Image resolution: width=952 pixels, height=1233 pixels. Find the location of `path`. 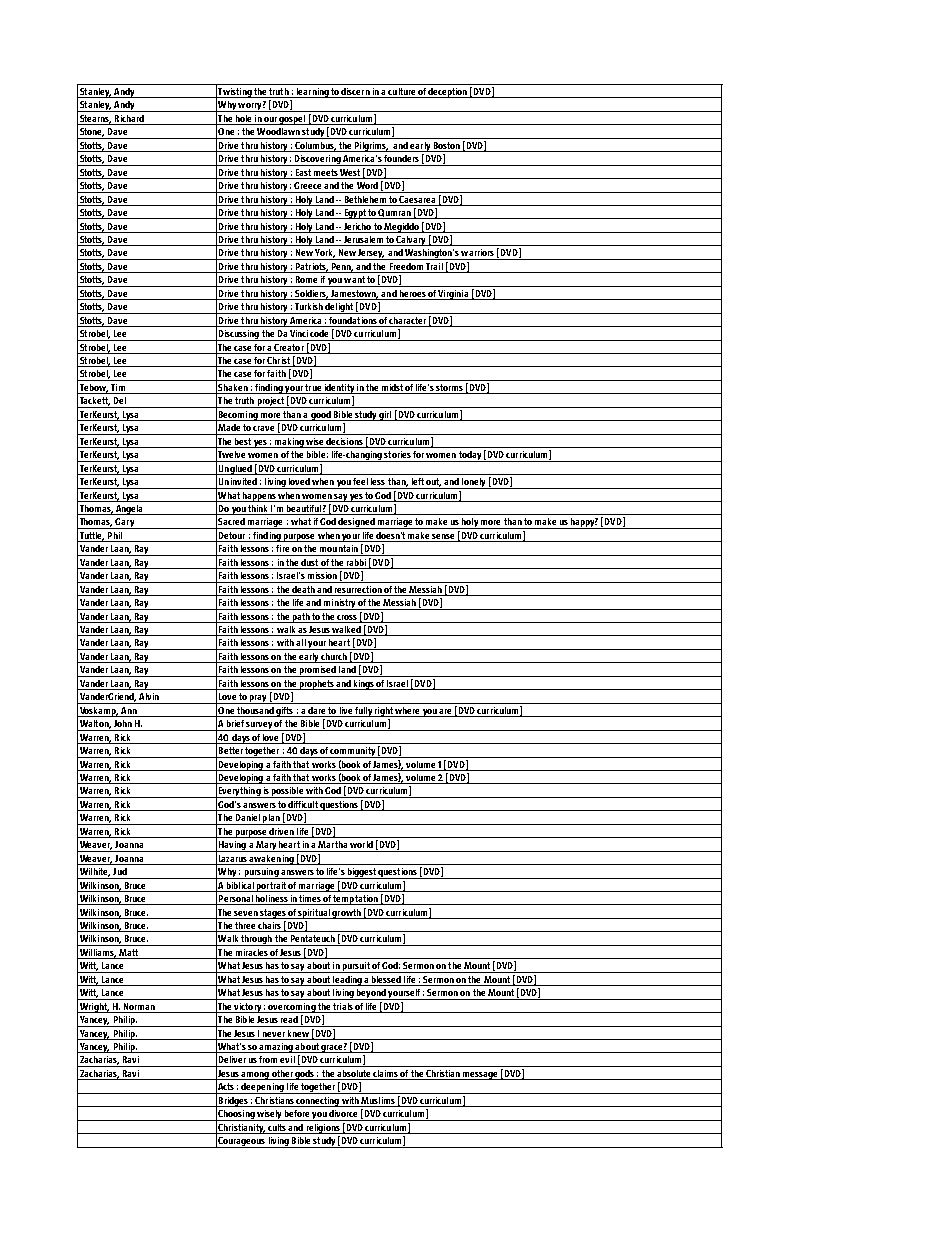

path is located at coordinates (300, 618).
